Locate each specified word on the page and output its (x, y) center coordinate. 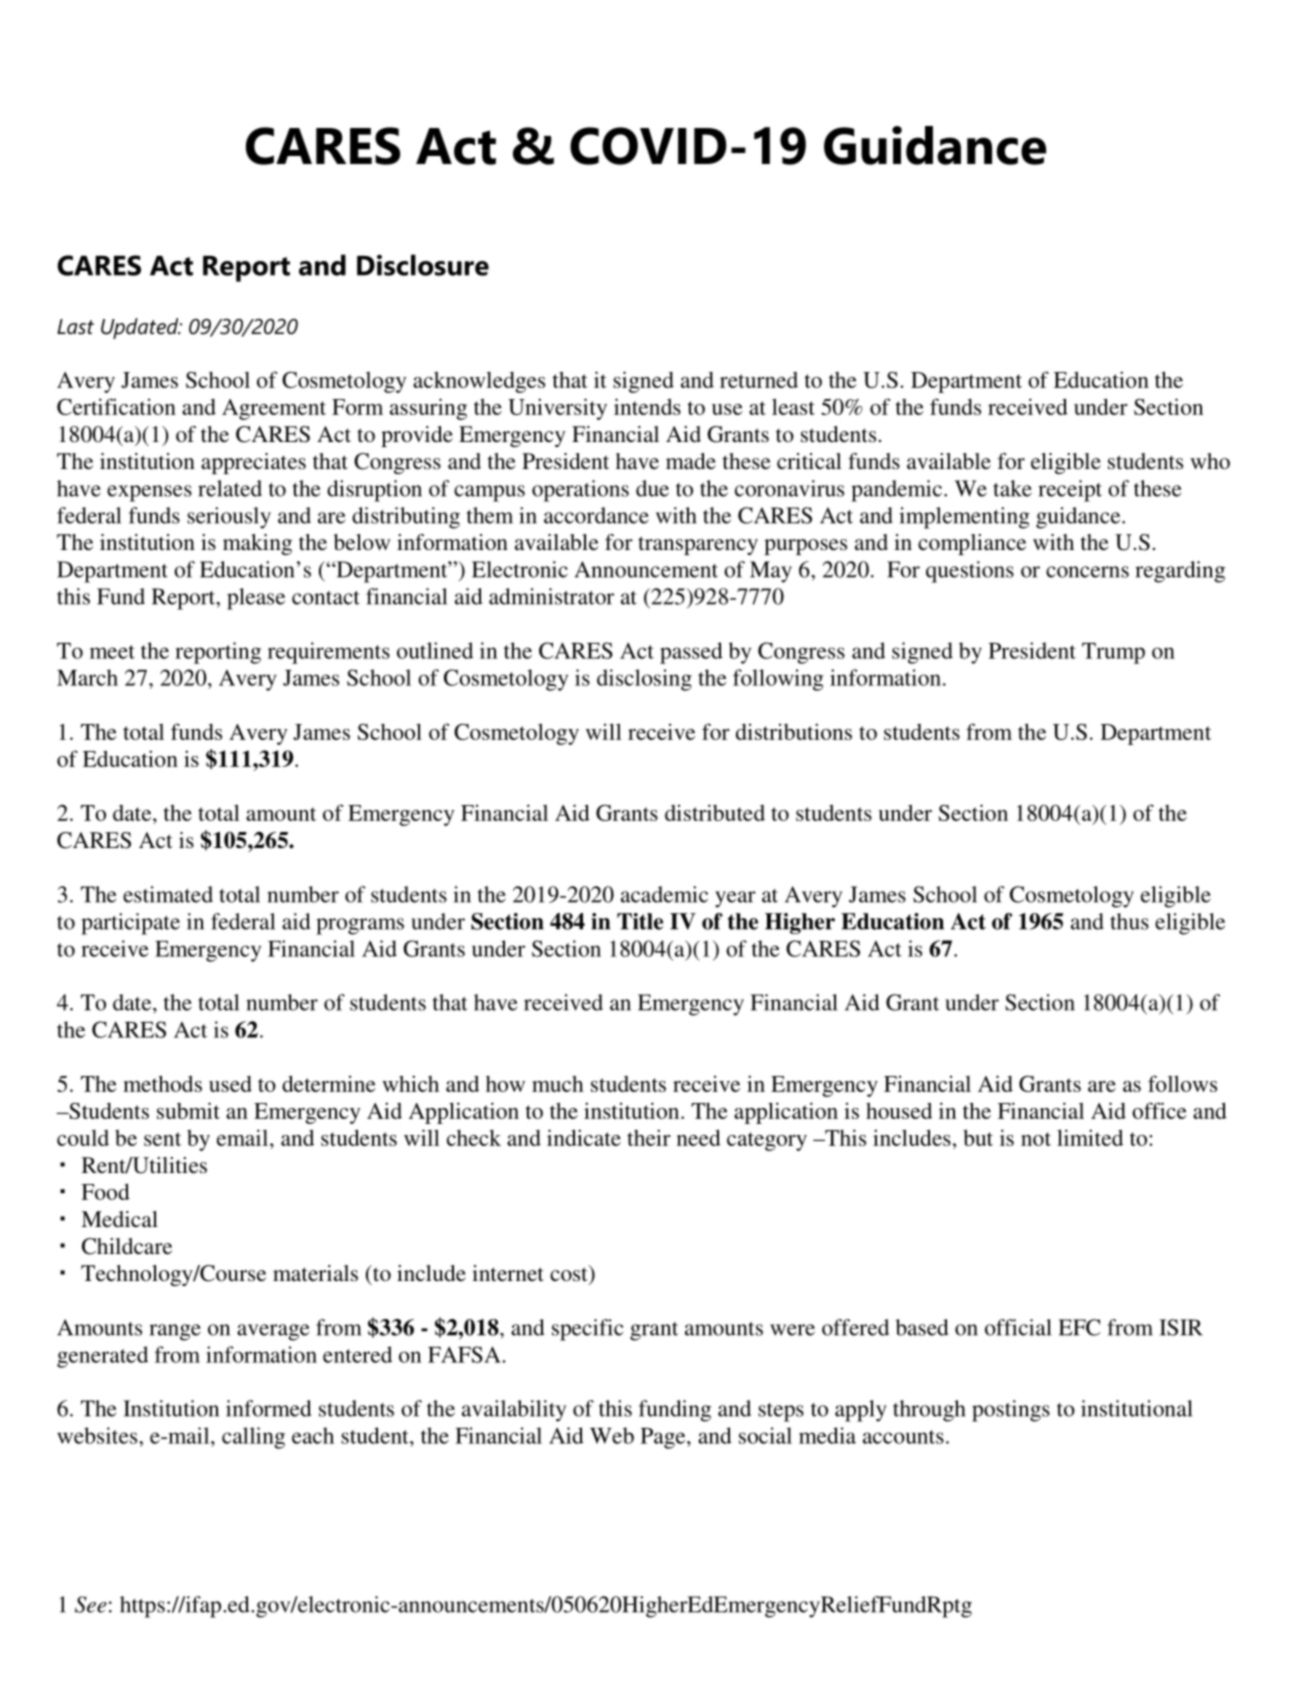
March (87, 677)
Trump (1113, 653)
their (649, 1137)
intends (647, 406)
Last (75, 327)
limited (1090, 1137)
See (91, 1604)
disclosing (644, 680)
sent (162, 1139)
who (1210, 461)
